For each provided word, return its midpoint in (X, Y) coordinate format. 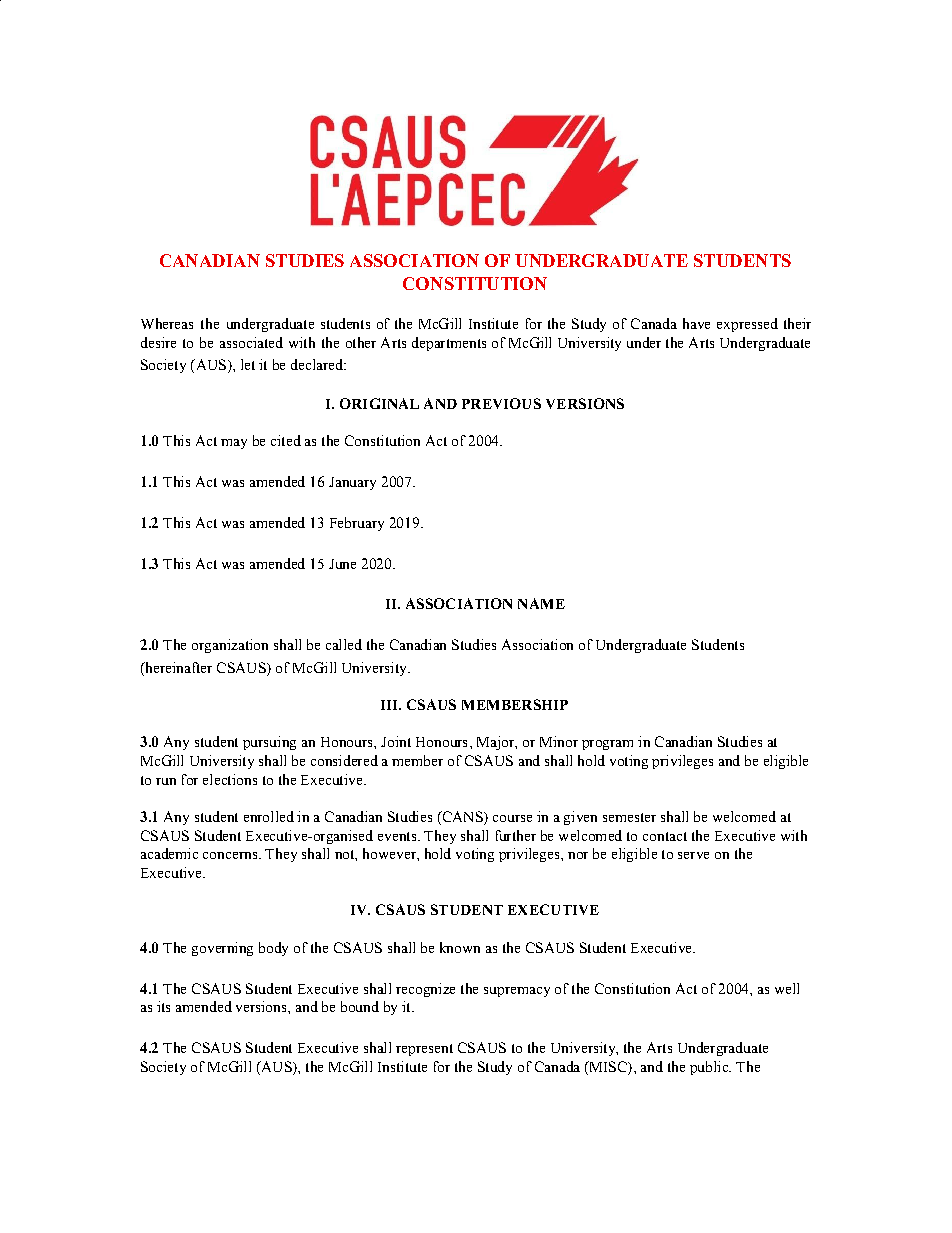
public (710, 1068)
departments (449, 344)
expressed (747, 325)
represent (424, 1050)
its (163, 1006)
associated (251, 342)
